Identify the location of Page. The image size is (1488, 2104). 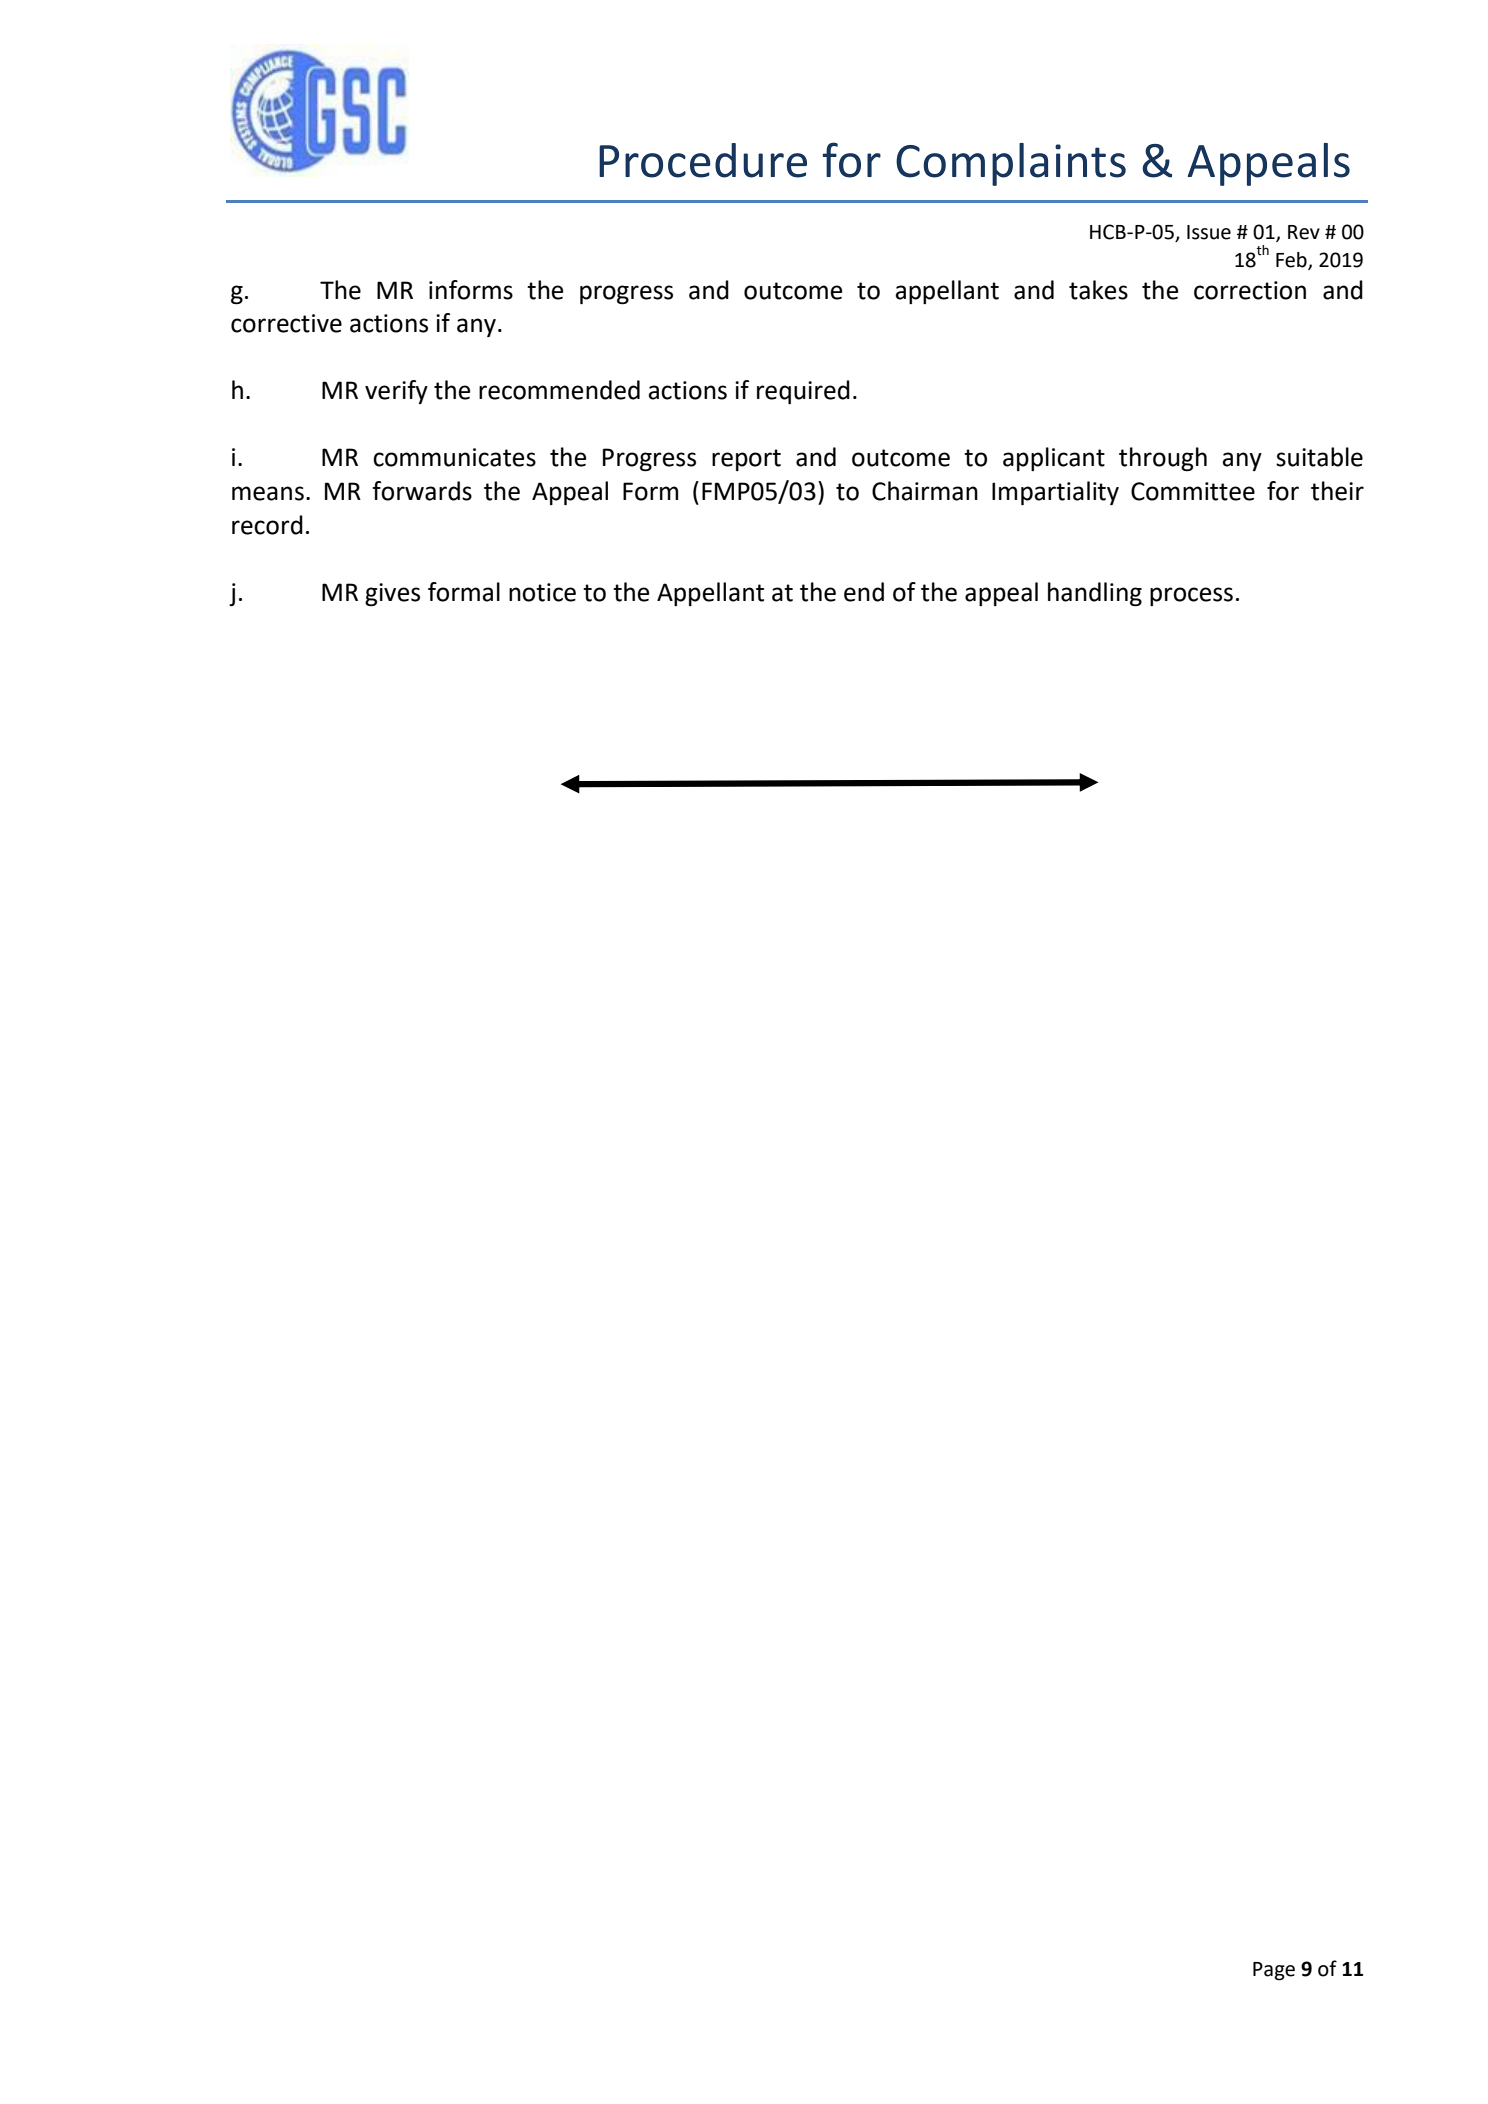
(1274, 1971).
